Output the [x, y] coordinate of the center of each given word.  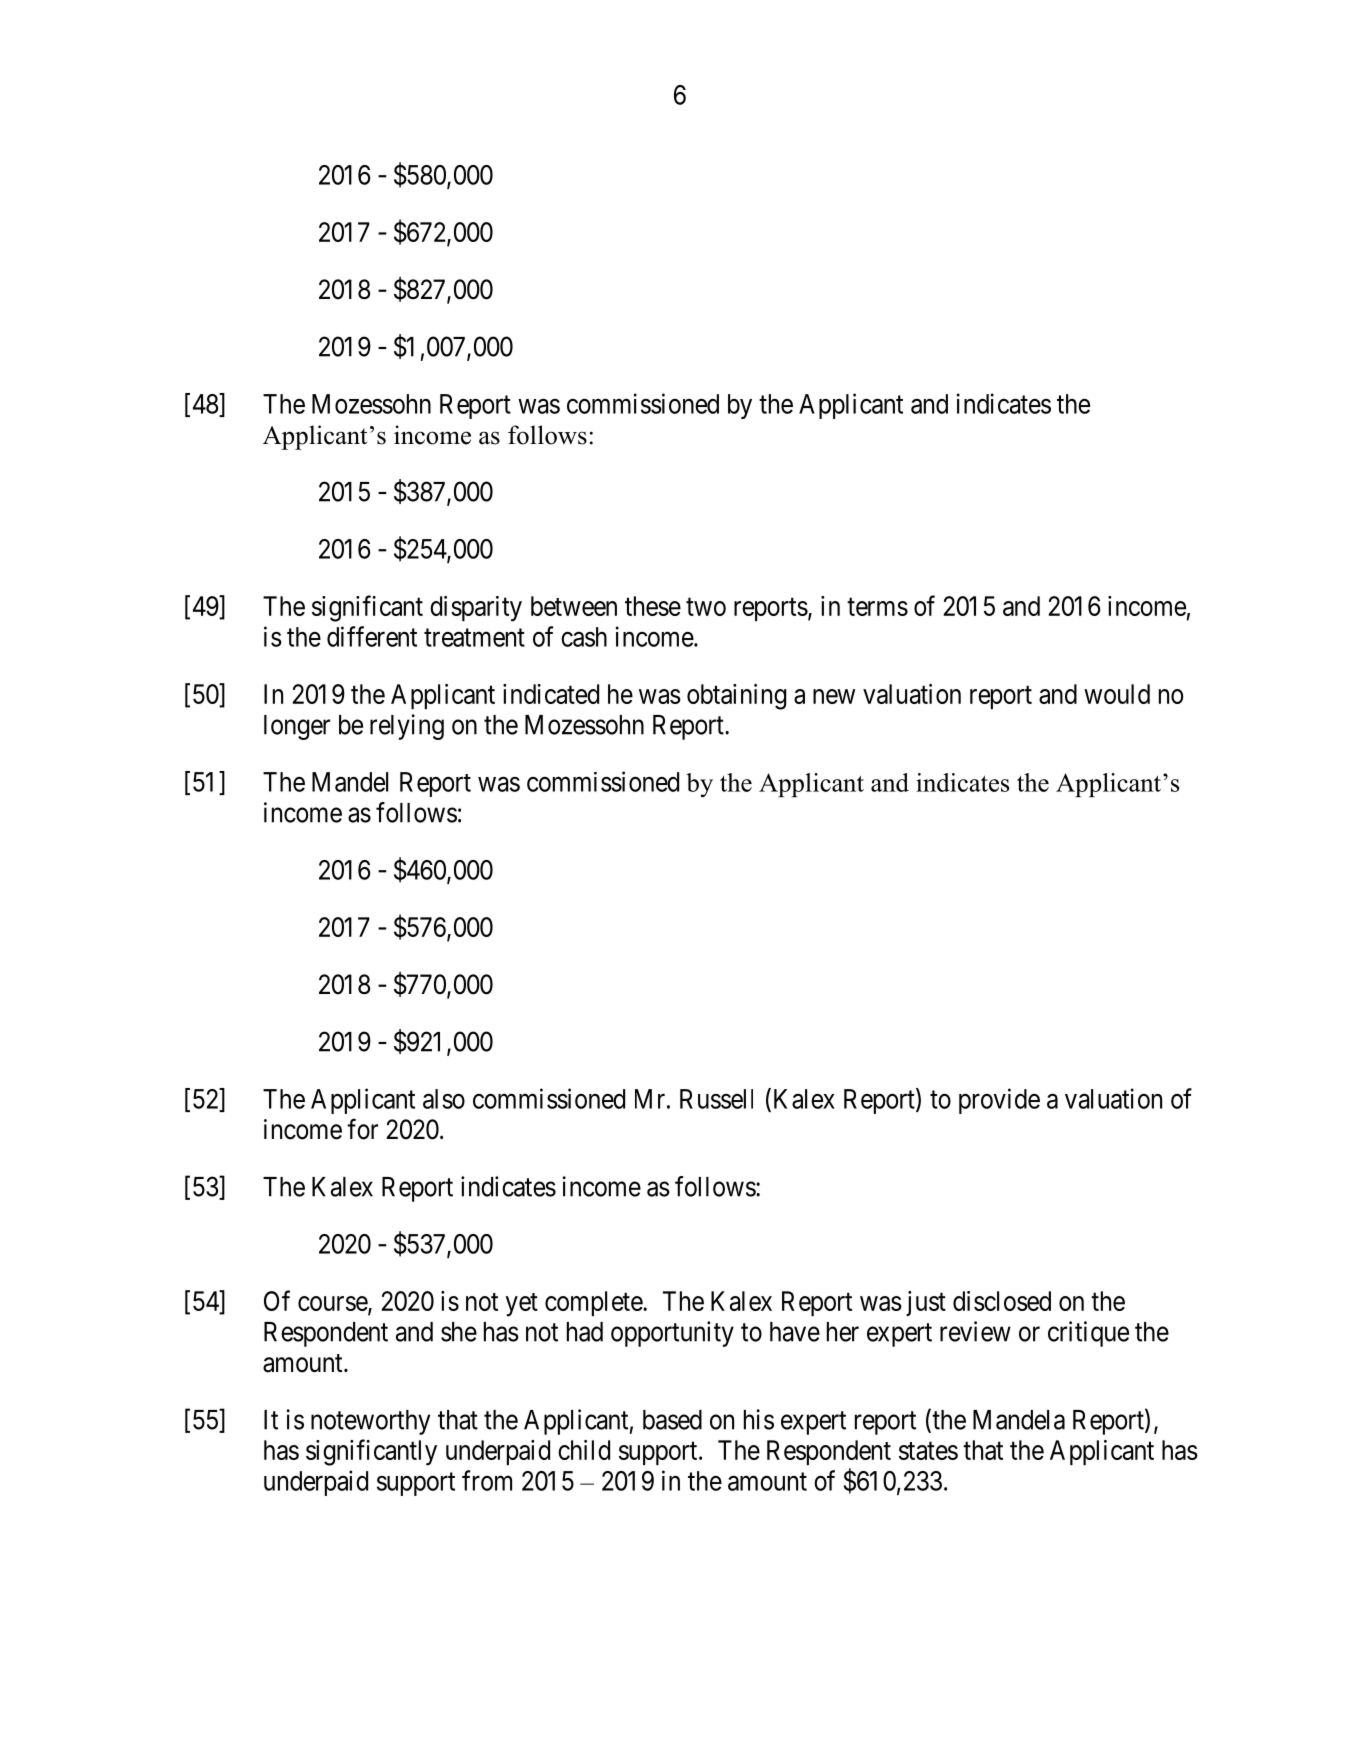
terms [877, 607]
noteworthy [370, 1422]
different [372, 636]
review [975, 1331]
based [672, 1420]
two [706, 607]
